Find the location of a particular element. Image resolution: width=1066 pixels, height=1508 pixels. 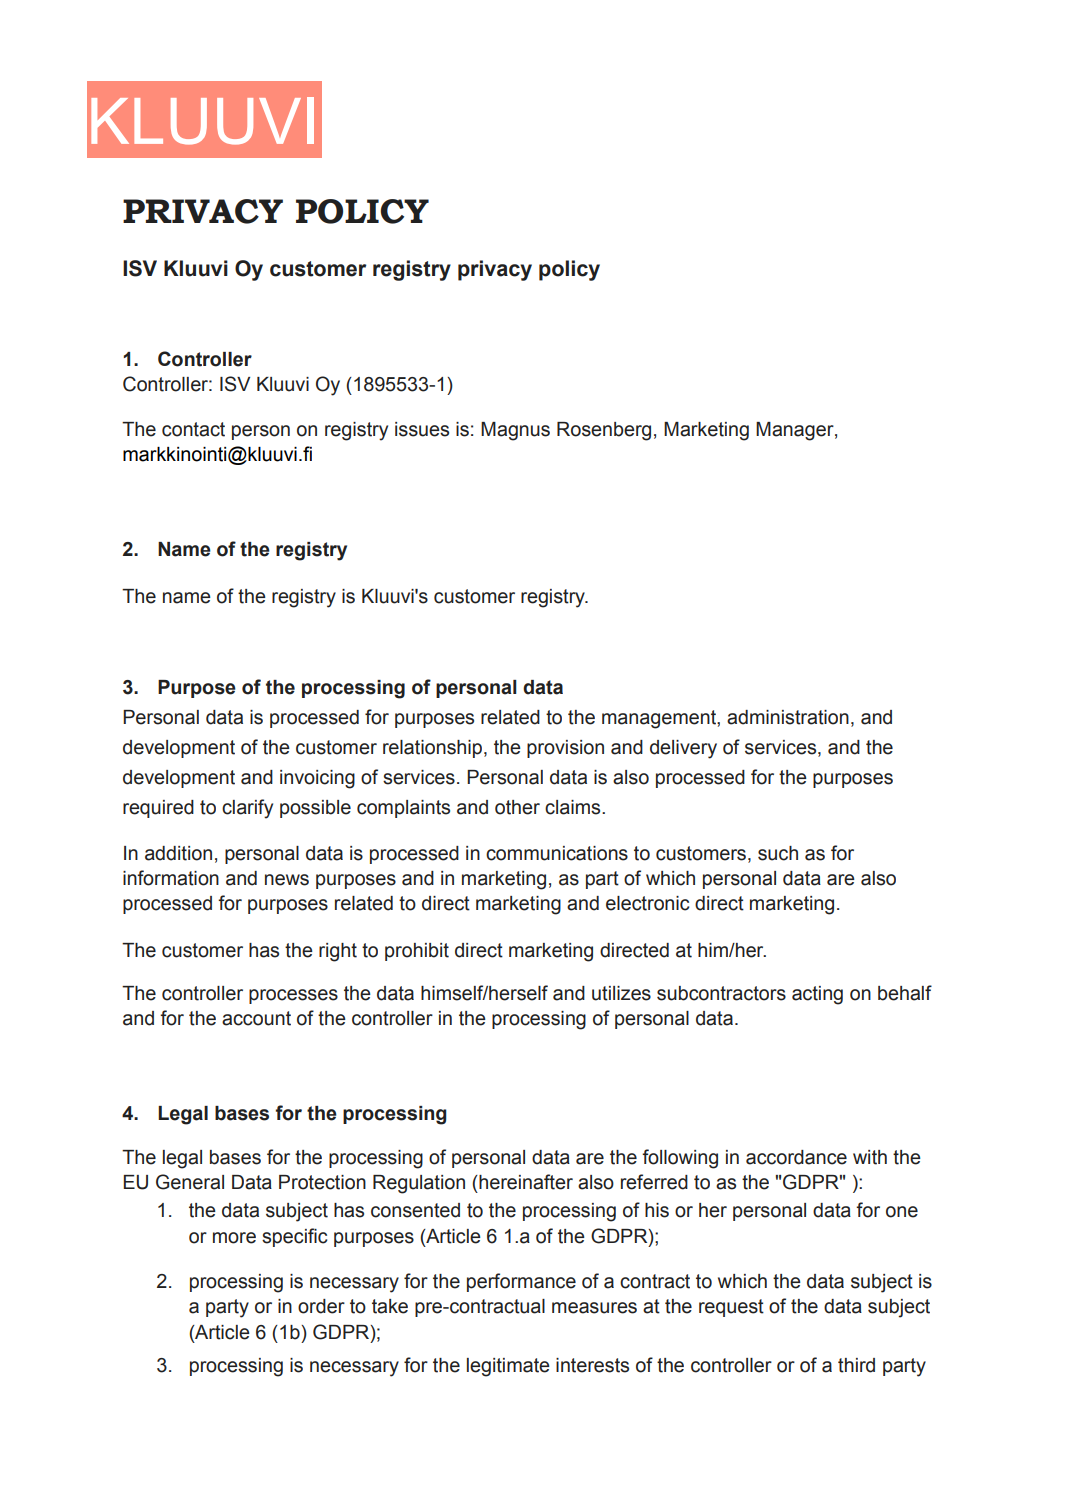

personal is located at coordinates (769, 1212).
